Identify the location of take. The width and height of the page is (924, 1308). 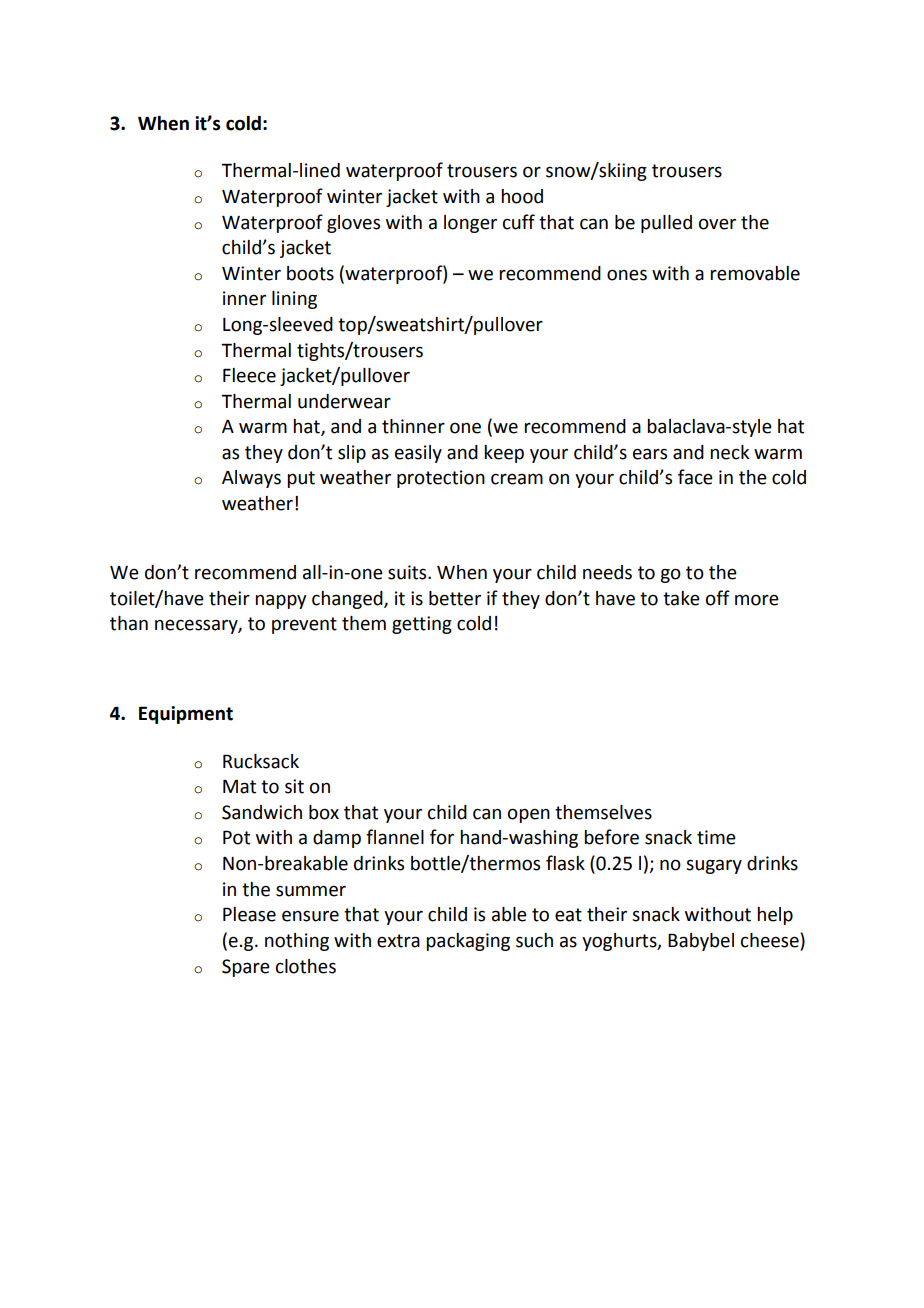
(681, 598).
